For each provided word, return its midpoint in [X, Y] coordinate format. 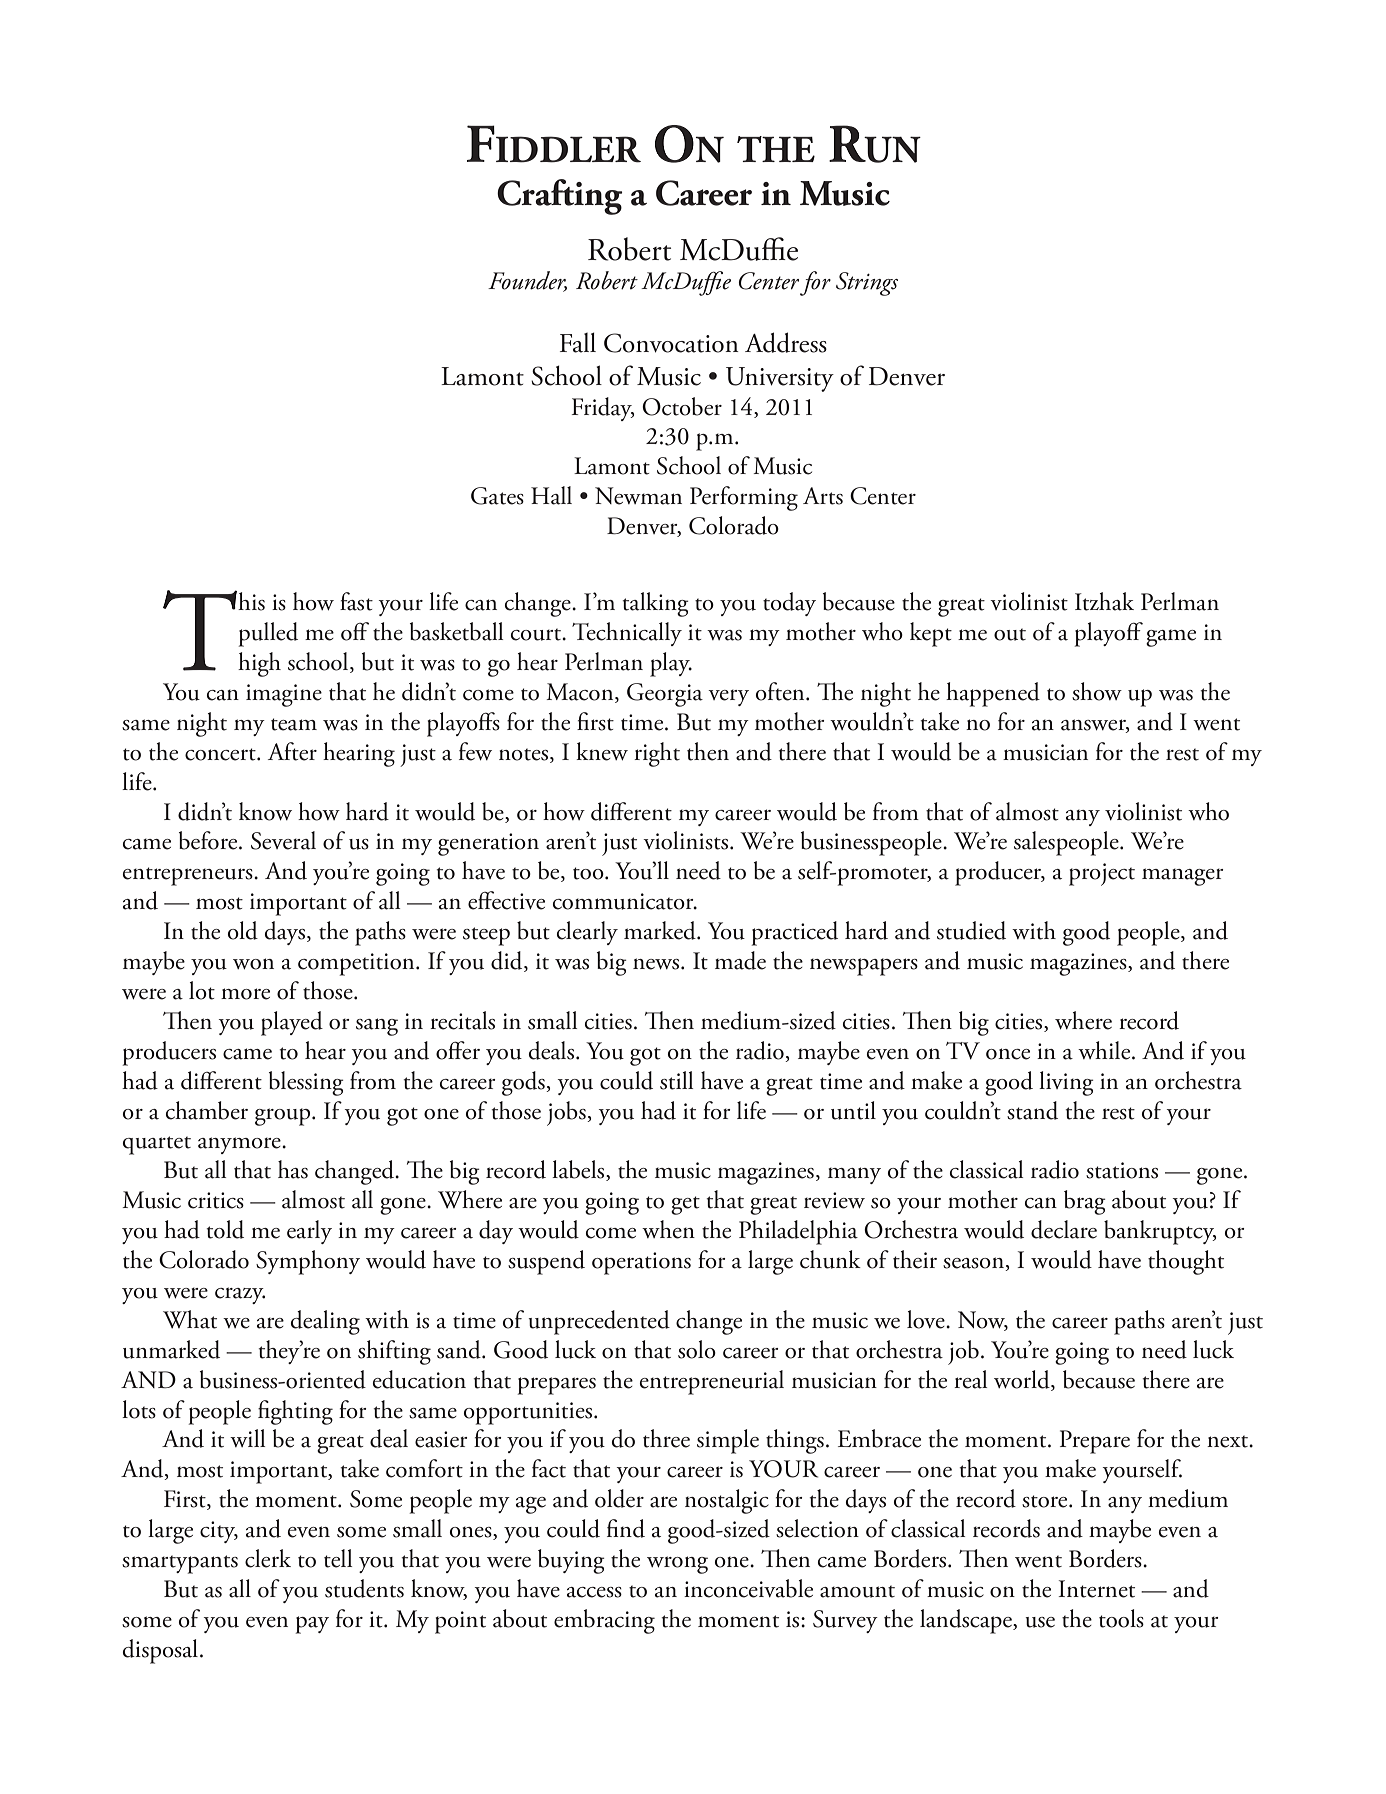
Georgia [665, 695]
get [685, 1205]
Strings [867, 284]
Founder [527, 281]
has [293, 1169]
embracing [604, 1621]
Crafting [560, 197]
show [1097, 691]
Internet [1096, 1589]
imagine [284, 695]
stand [1032, 1110]
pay [312, 1625]
